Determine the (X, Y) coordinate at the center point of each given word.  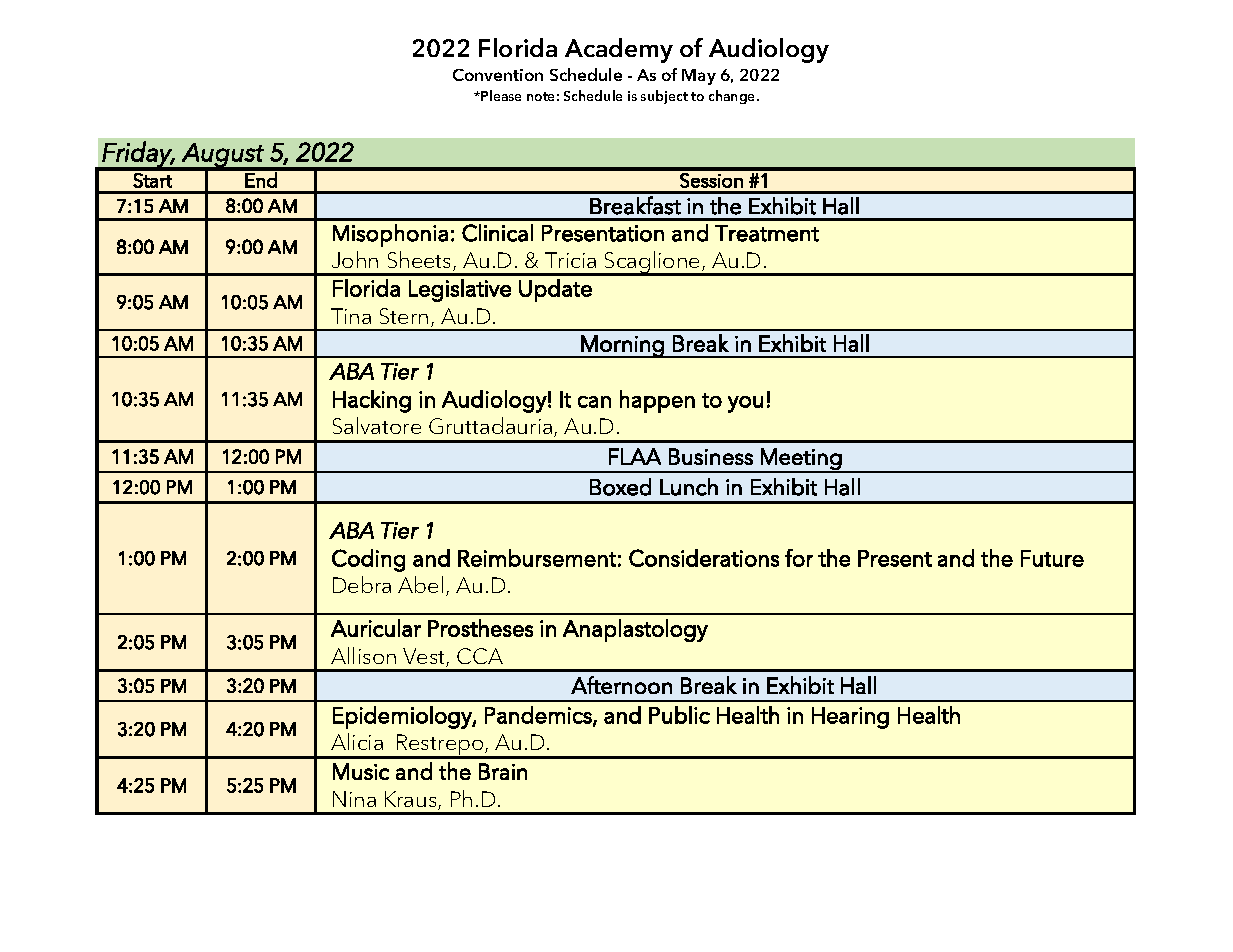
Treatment (767, 233)
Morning (622, 346)
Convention (498, 75)
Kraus (412, 800)
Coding (368, 560)
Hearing (850, 718)
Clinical (497, 233)
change (733, 97)
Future (1052, 558)
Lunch (689, 487)
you (745, 404)
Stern (404, 316)
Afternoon (621, 685)
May (699, 77)
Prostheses (480, 628)
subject (664, 97)
